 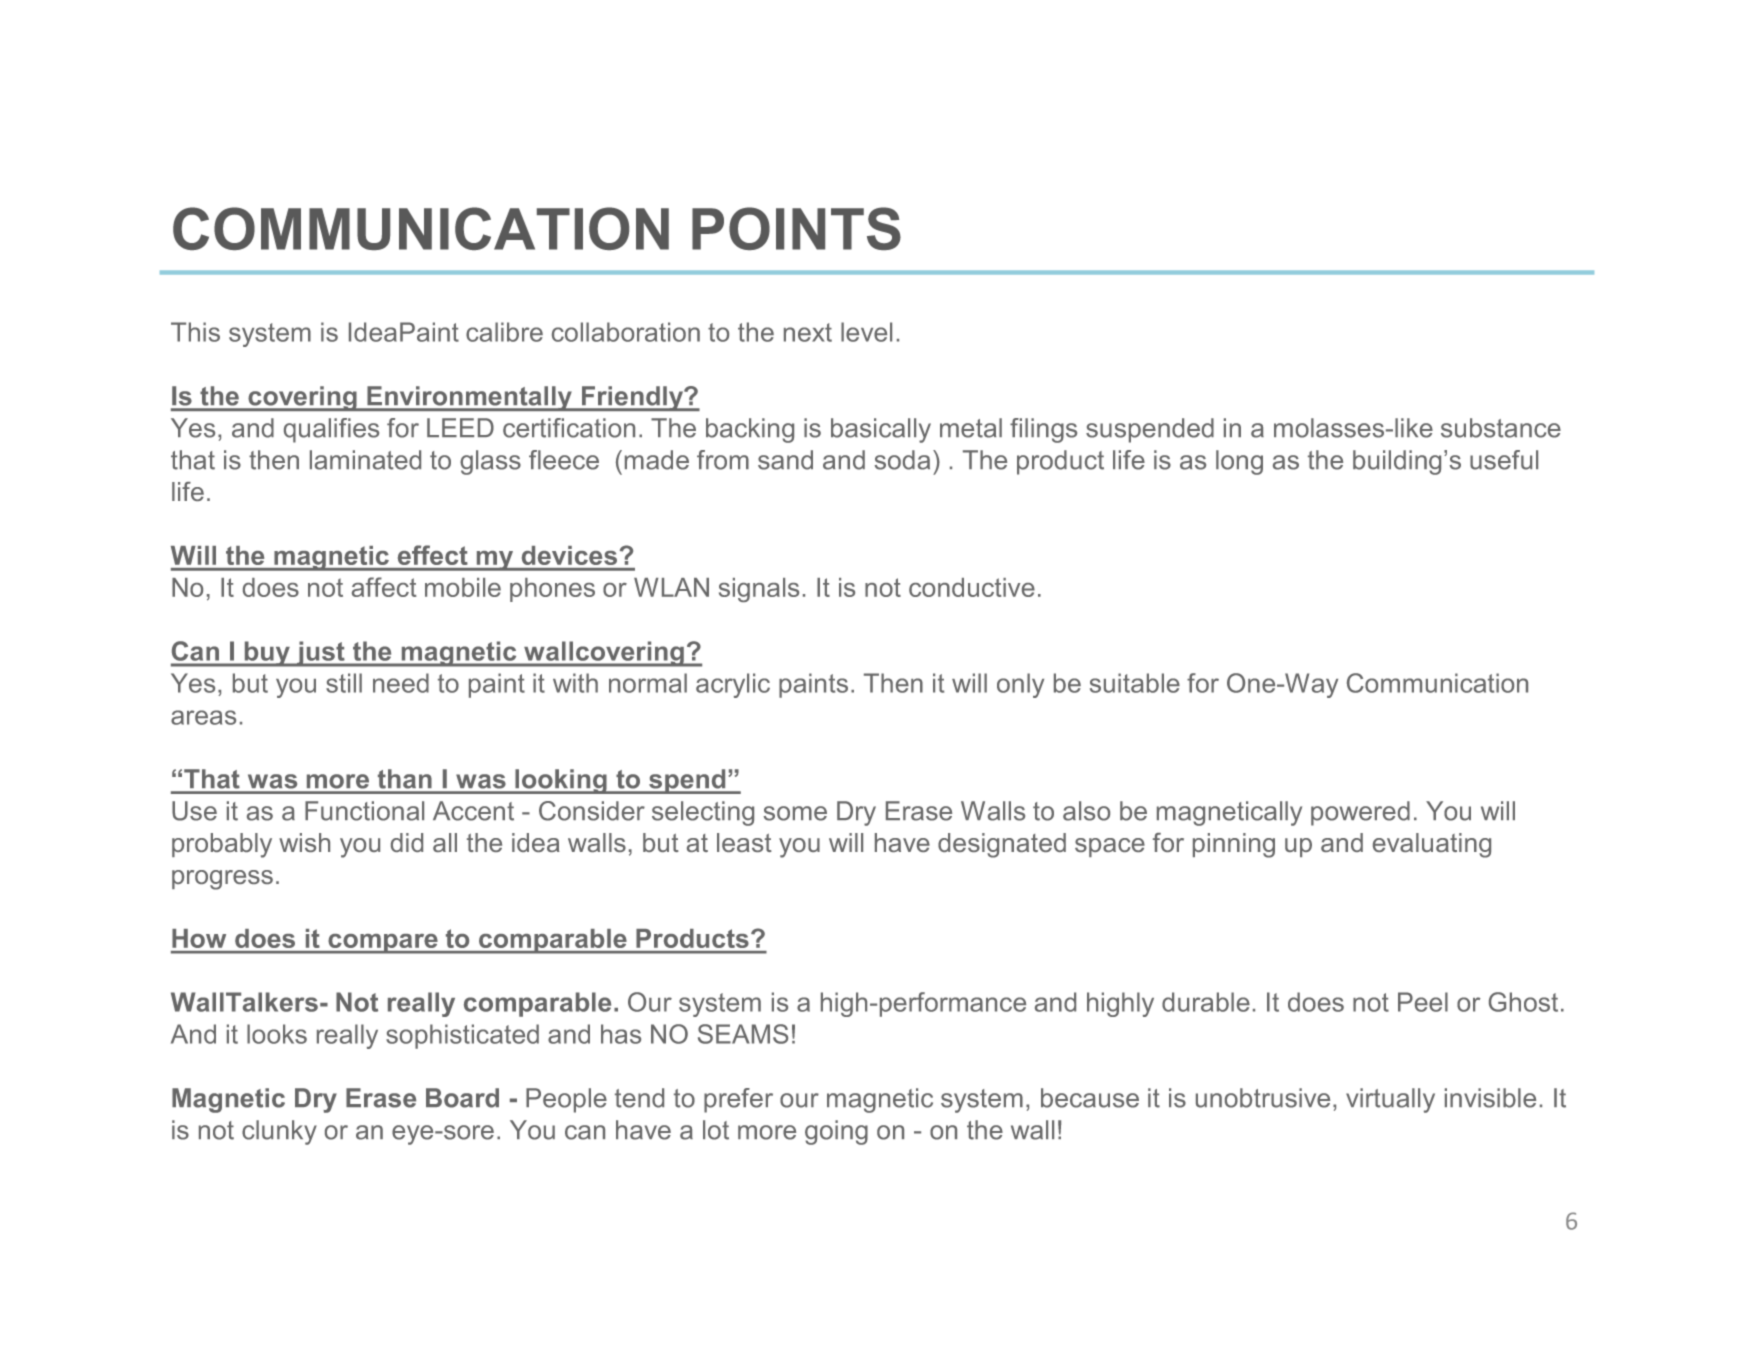 What do you see at coordinates (1390, 1100) in the screenshot?
I see `virtually` at bounding box center [1390, 1100].
